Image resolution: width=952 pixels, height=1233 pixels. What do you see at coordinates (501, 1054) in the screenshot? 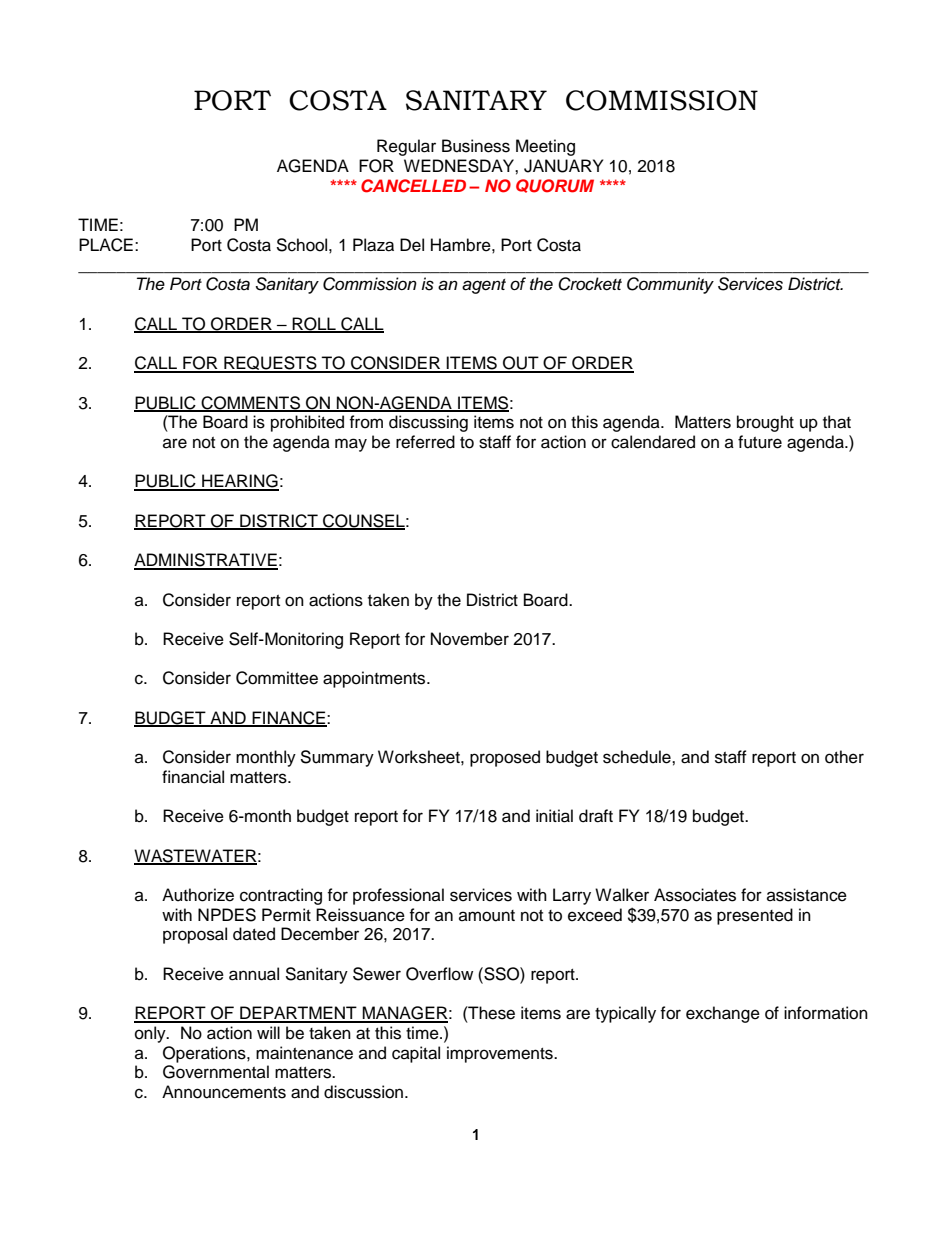
I see `improvements` at bounding box center [501, 1054].
